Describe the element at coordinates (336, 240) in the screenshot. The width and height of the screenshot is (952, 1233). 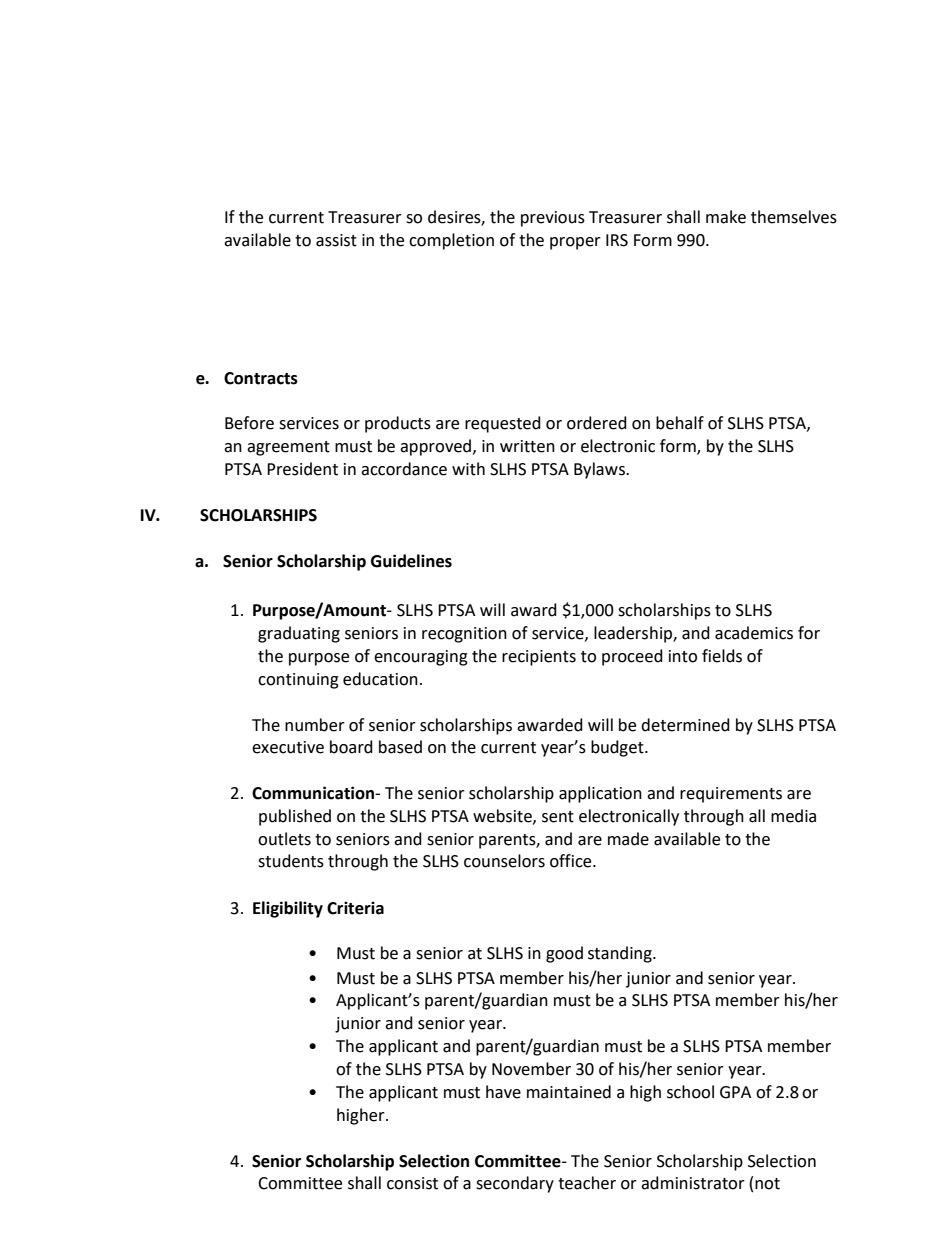
I see `assist` at that location.
